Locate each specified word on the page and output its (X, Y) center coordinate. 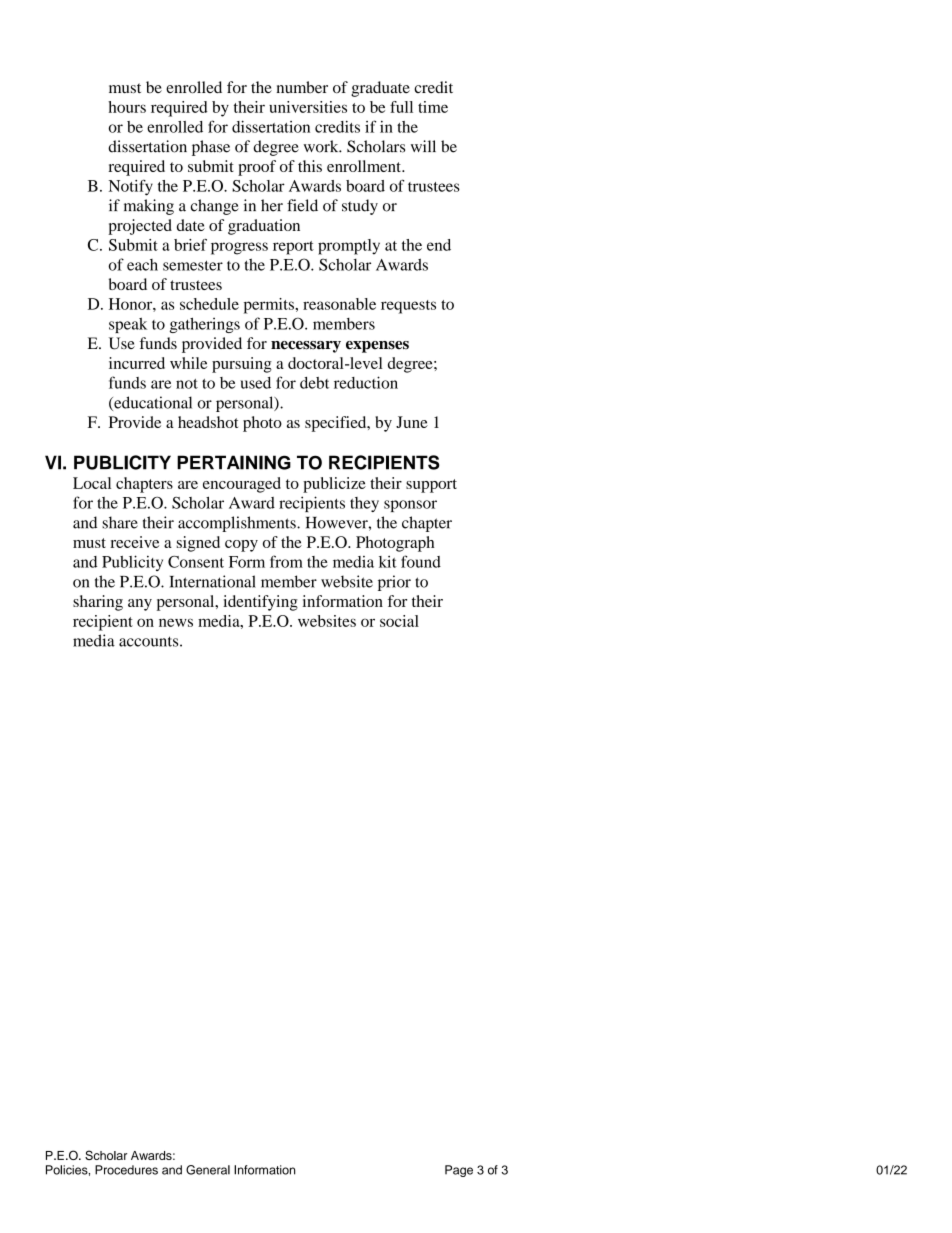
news (176, 622)
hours (127, 107)
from (286, 561)
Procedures (126, 1170)
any (140, 605)
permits (270, 306)
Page (459, 1171)
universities (308, 107)
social (399, 621)
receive (134, 542)
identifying (260, 603)
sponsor (410, 506)
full (401, 107)
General (208, 1170)
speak (128, 325)
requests (408, 307)
